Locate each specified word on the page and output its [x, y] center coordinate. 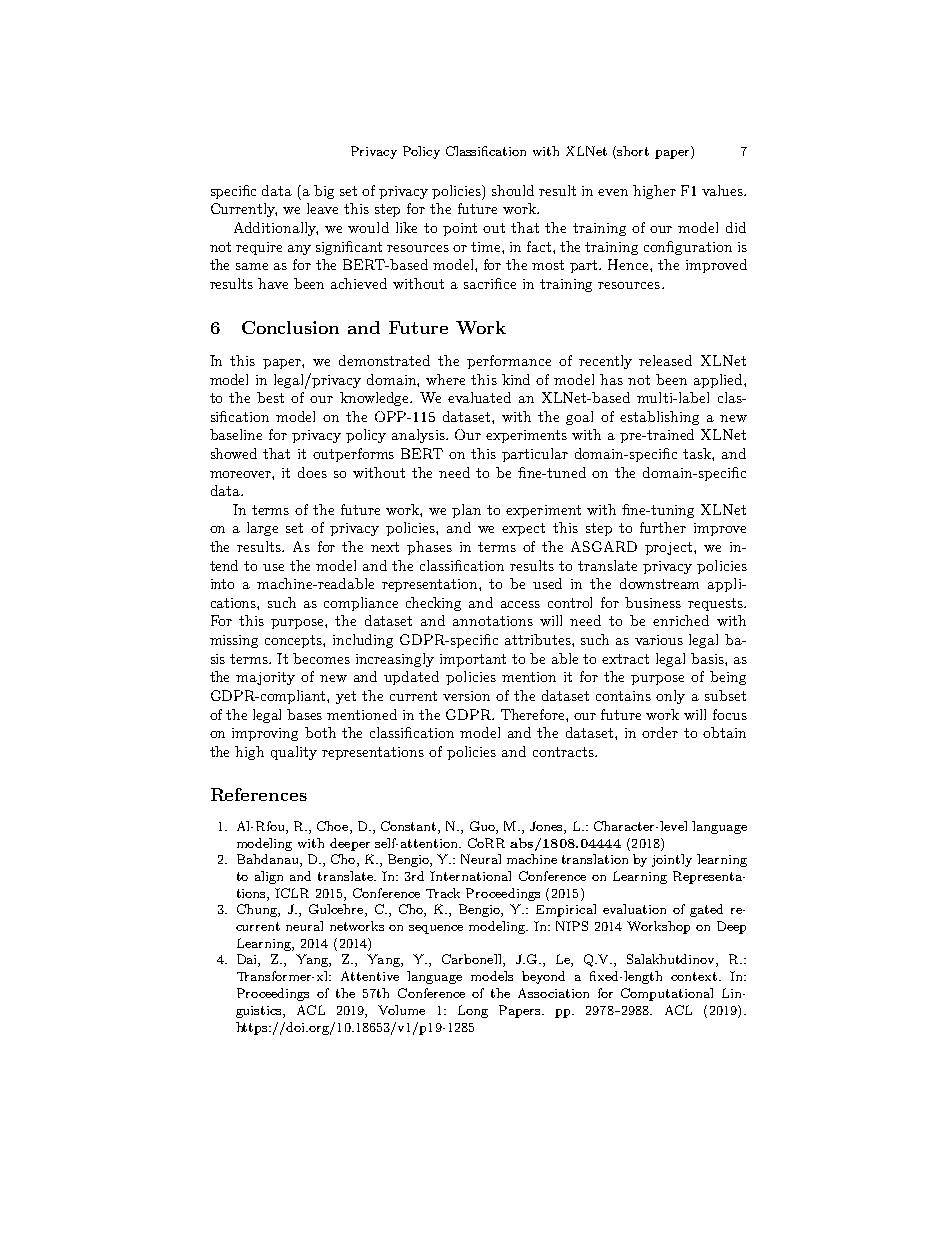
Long [473, 1011]
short [633, 151]
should [513, 190]
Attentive [370, 976]
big [324, 192]
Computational [667, 994]
